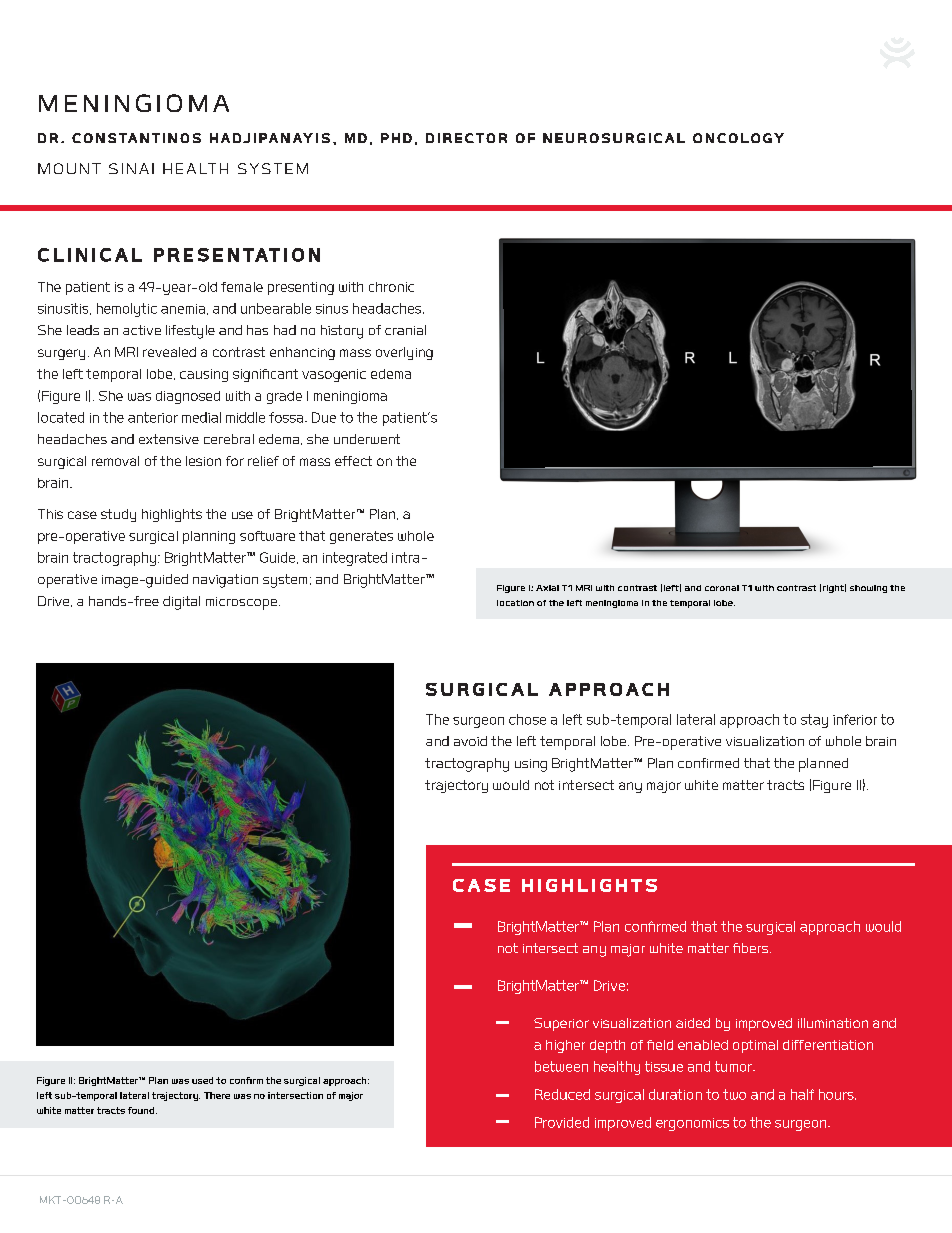 The image size is (952, 1233). What do you see at coordinates (202, 1080) in the image?
I see `used` at bounding box center [202, 1080].
